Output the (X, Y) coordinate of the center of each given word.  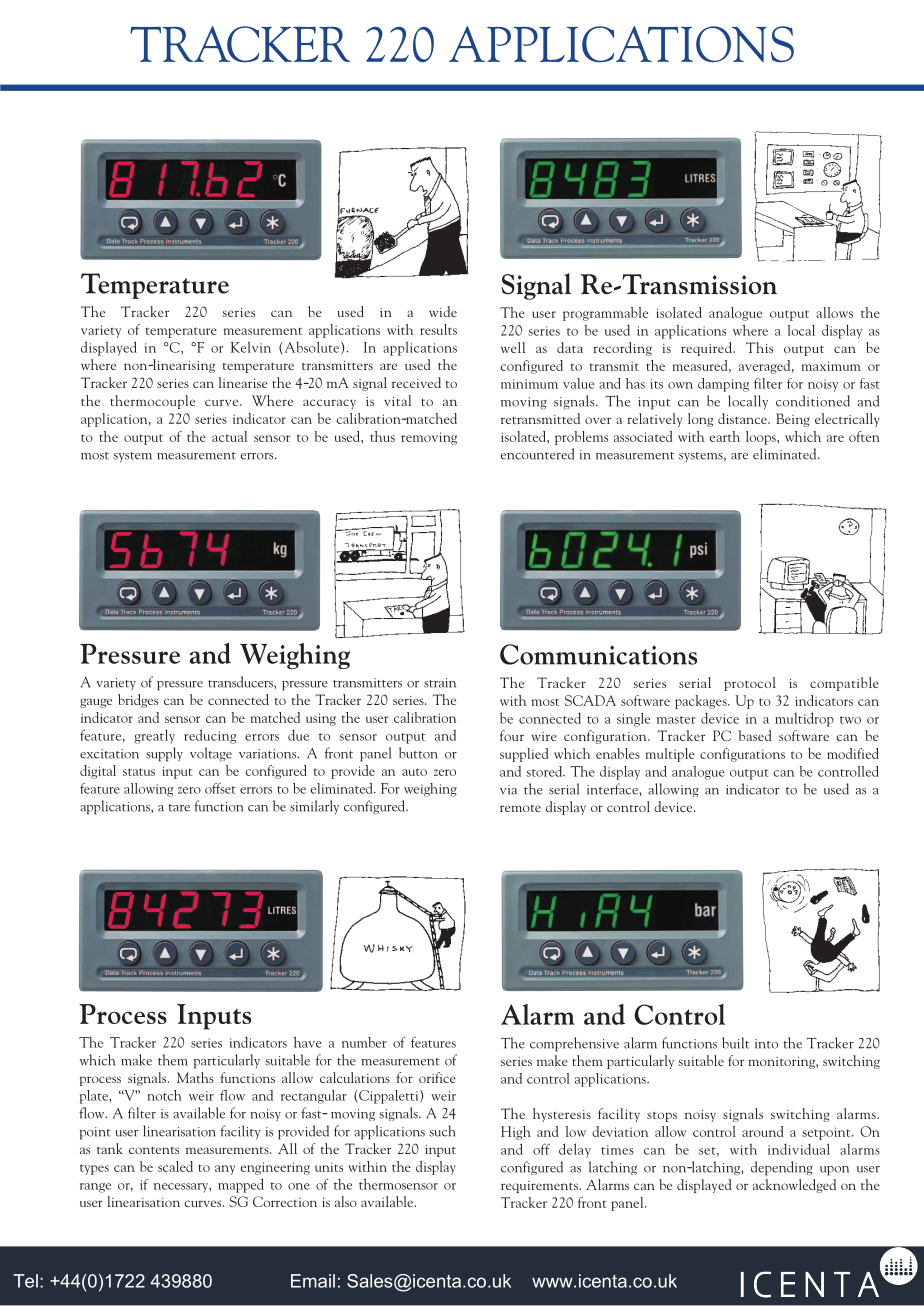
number (364, 1042)
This (759, 347)
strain (440, 683)
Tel (25, 1281)
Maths (195, 1077)
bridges (138, 701)
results (438, 329)
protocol (750, 684)
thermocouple (152, 402)
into (766, 1044)
